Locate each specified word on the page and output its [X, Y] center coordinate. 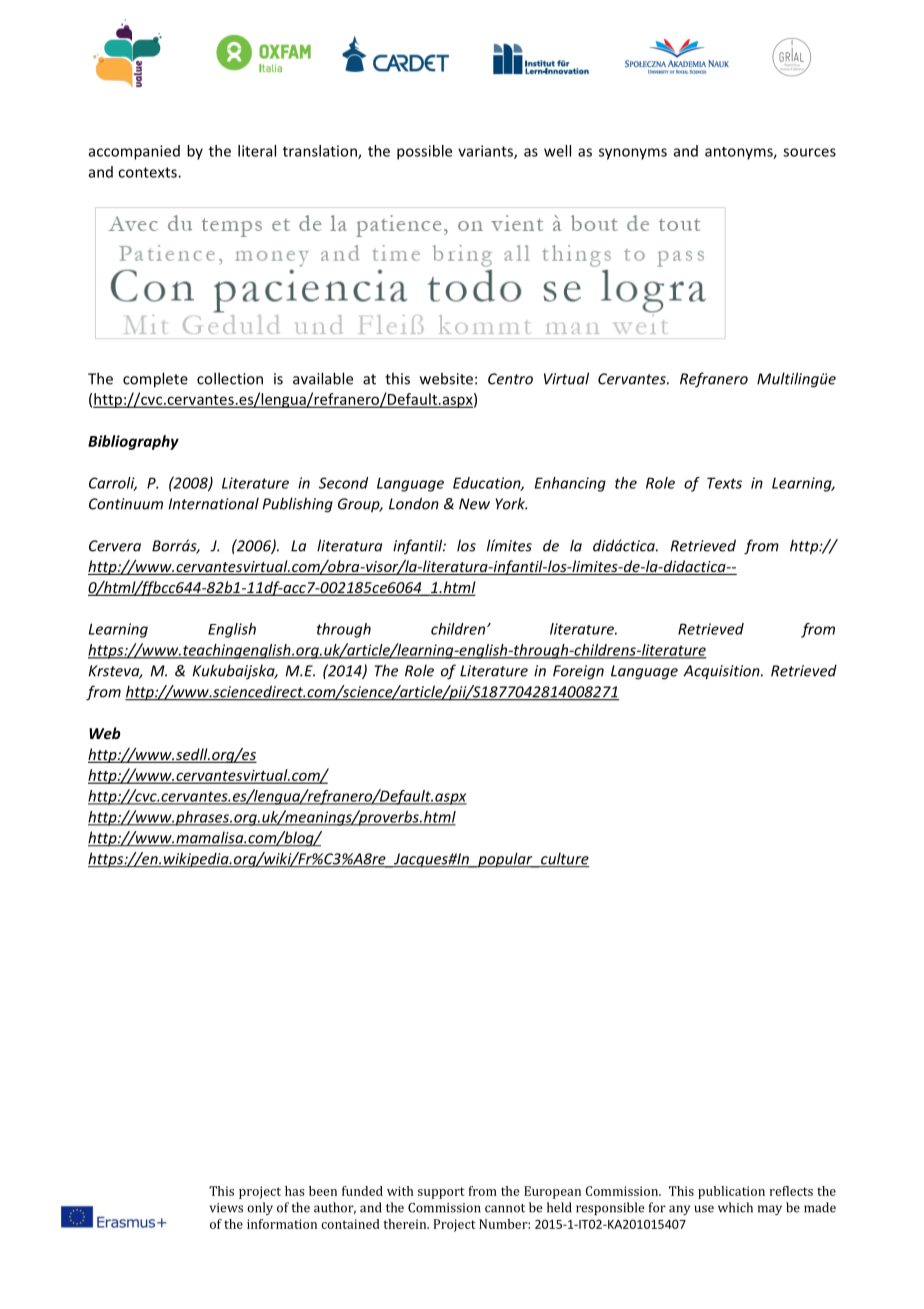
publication [731, 1192]
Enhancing [570, 484]
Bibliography [133, 442]
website [446, 378]
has [294, 1191]
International [214, 503]
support [441, 1193]
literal [257, 151]
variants [486, 152]
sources [809, 152]
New [474, 504]
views [226, 1208]
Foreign [578, 672]
